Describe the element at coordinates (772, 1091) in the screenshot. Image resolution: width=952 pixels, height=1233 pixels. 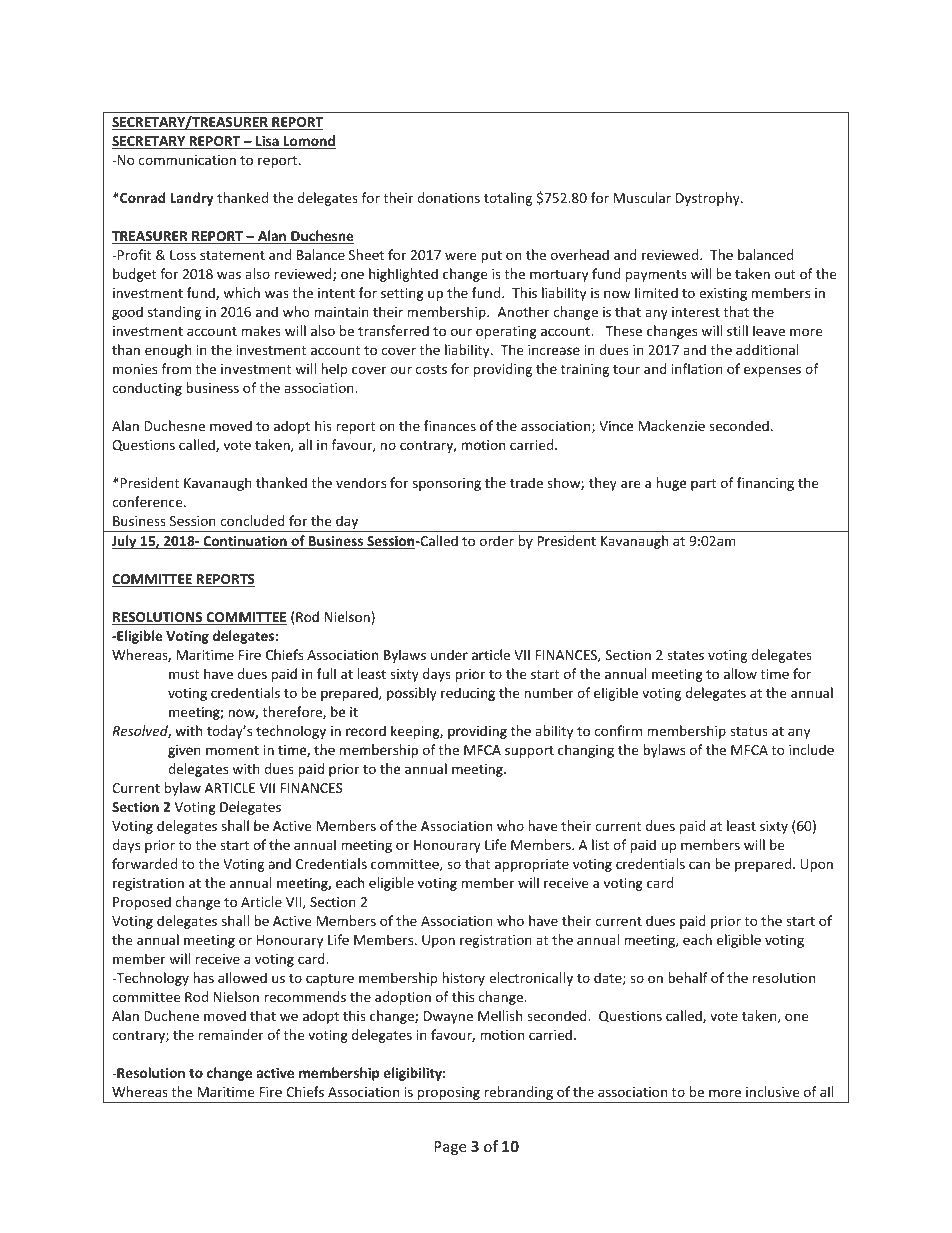
I see `inclusive` at that location.
